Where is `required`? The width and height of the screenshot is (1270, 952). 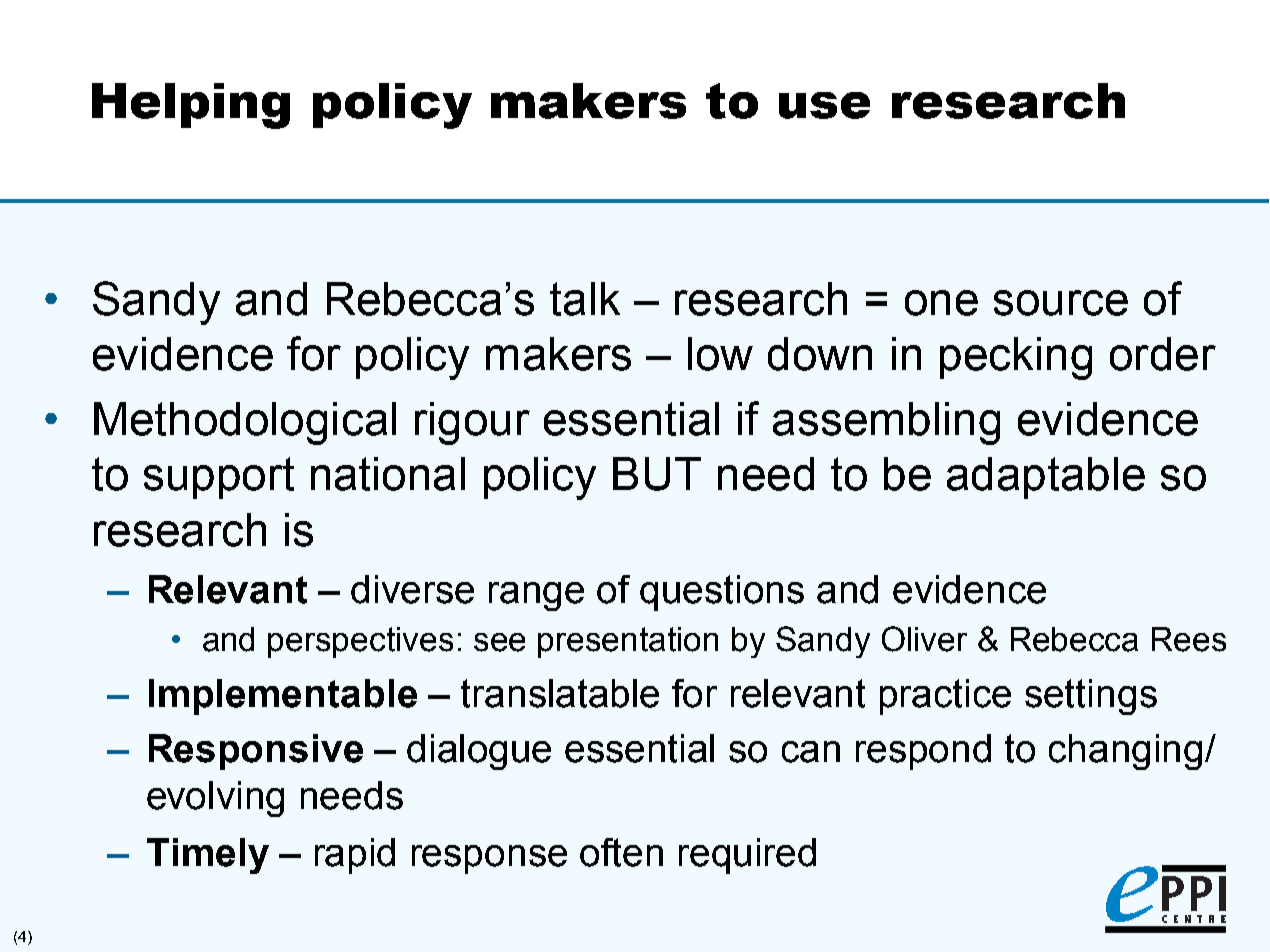
required is located at coordinates (747, 856).
